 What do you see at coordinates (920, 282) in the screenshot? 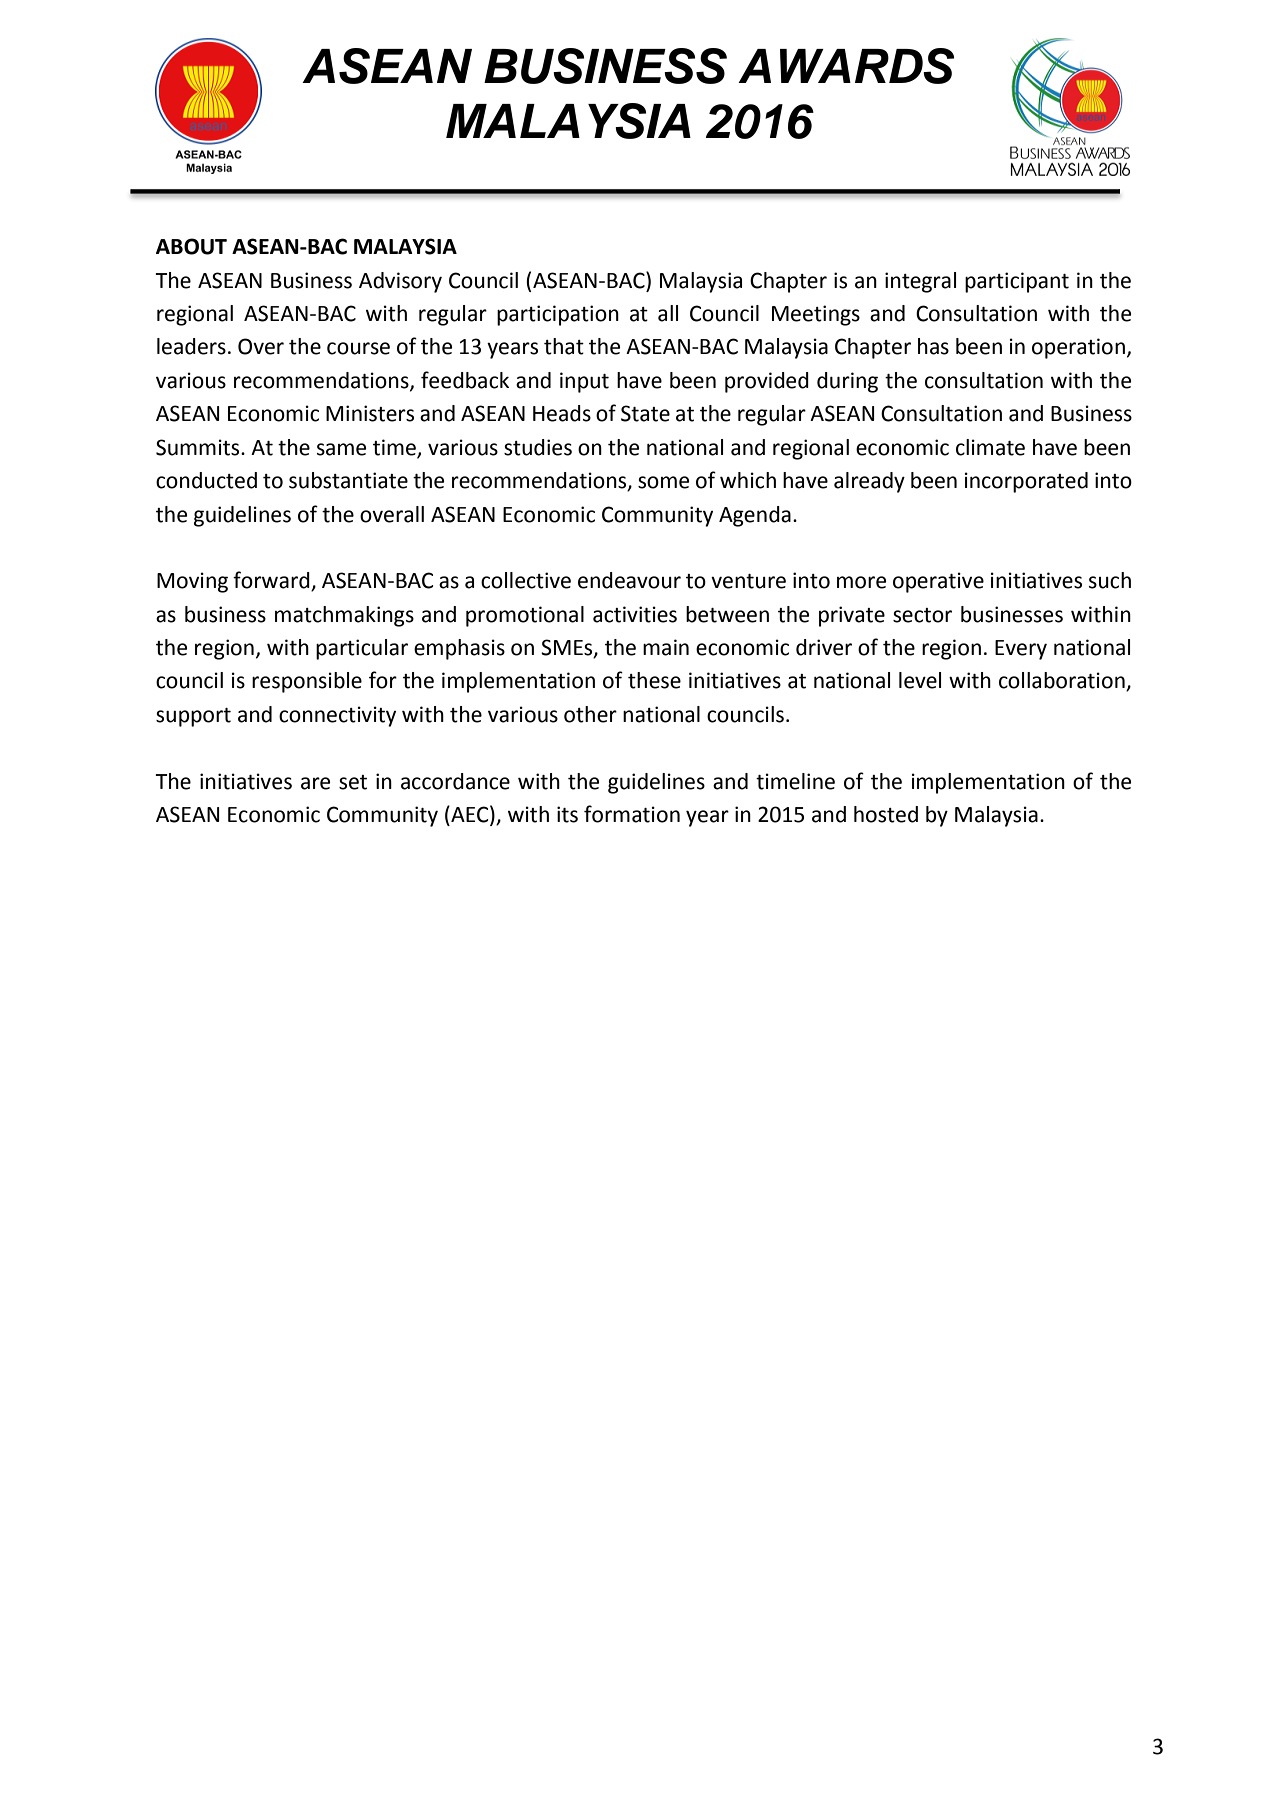
I see `integral` at bounding box center [920, 282].
